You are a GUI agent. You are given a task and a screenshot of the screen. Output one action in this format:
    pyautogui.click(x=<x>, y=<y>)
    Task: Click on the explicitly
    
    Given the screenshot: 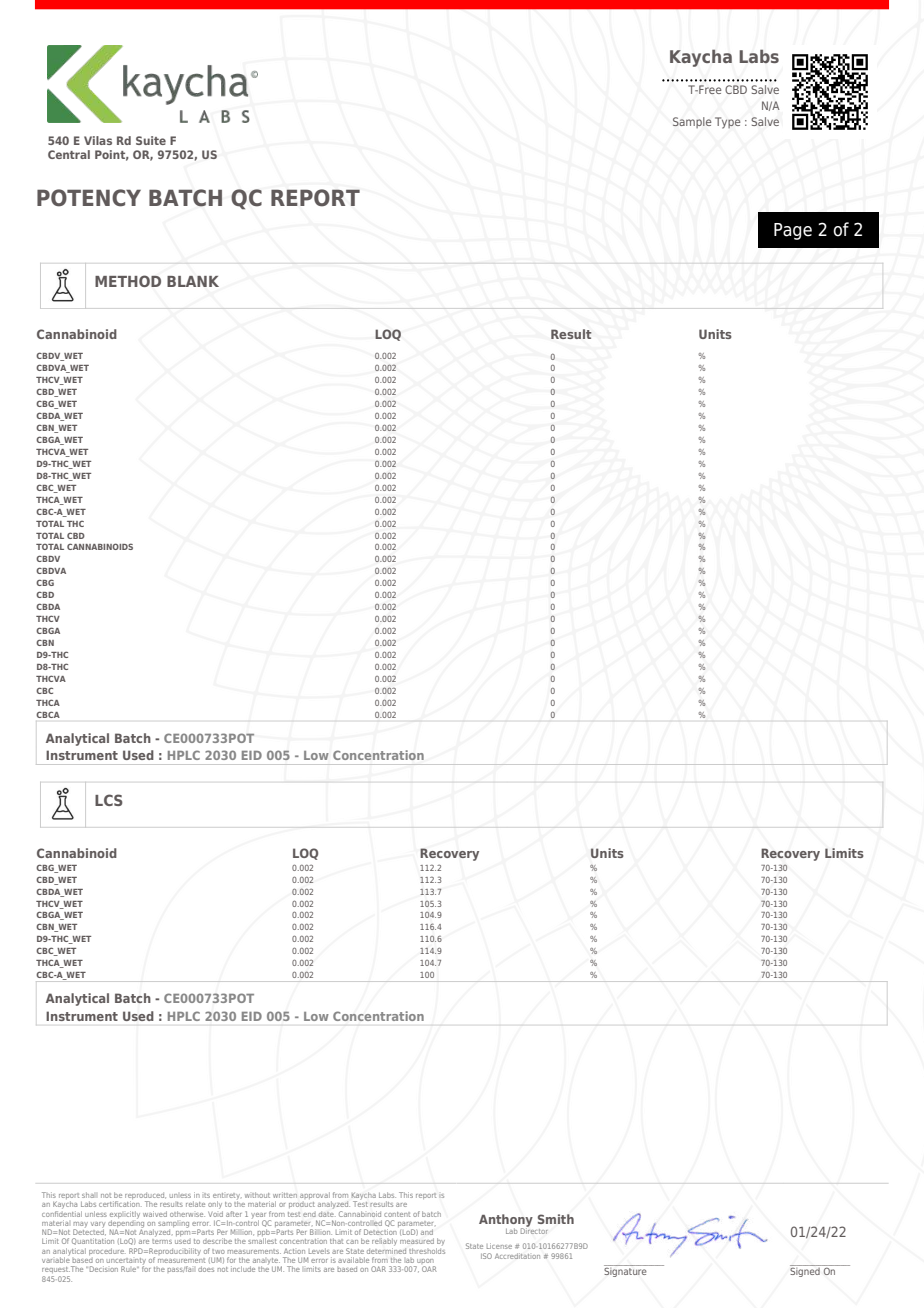 What is the action you would take?
    pyautogui.click(x=124, y=1214)
